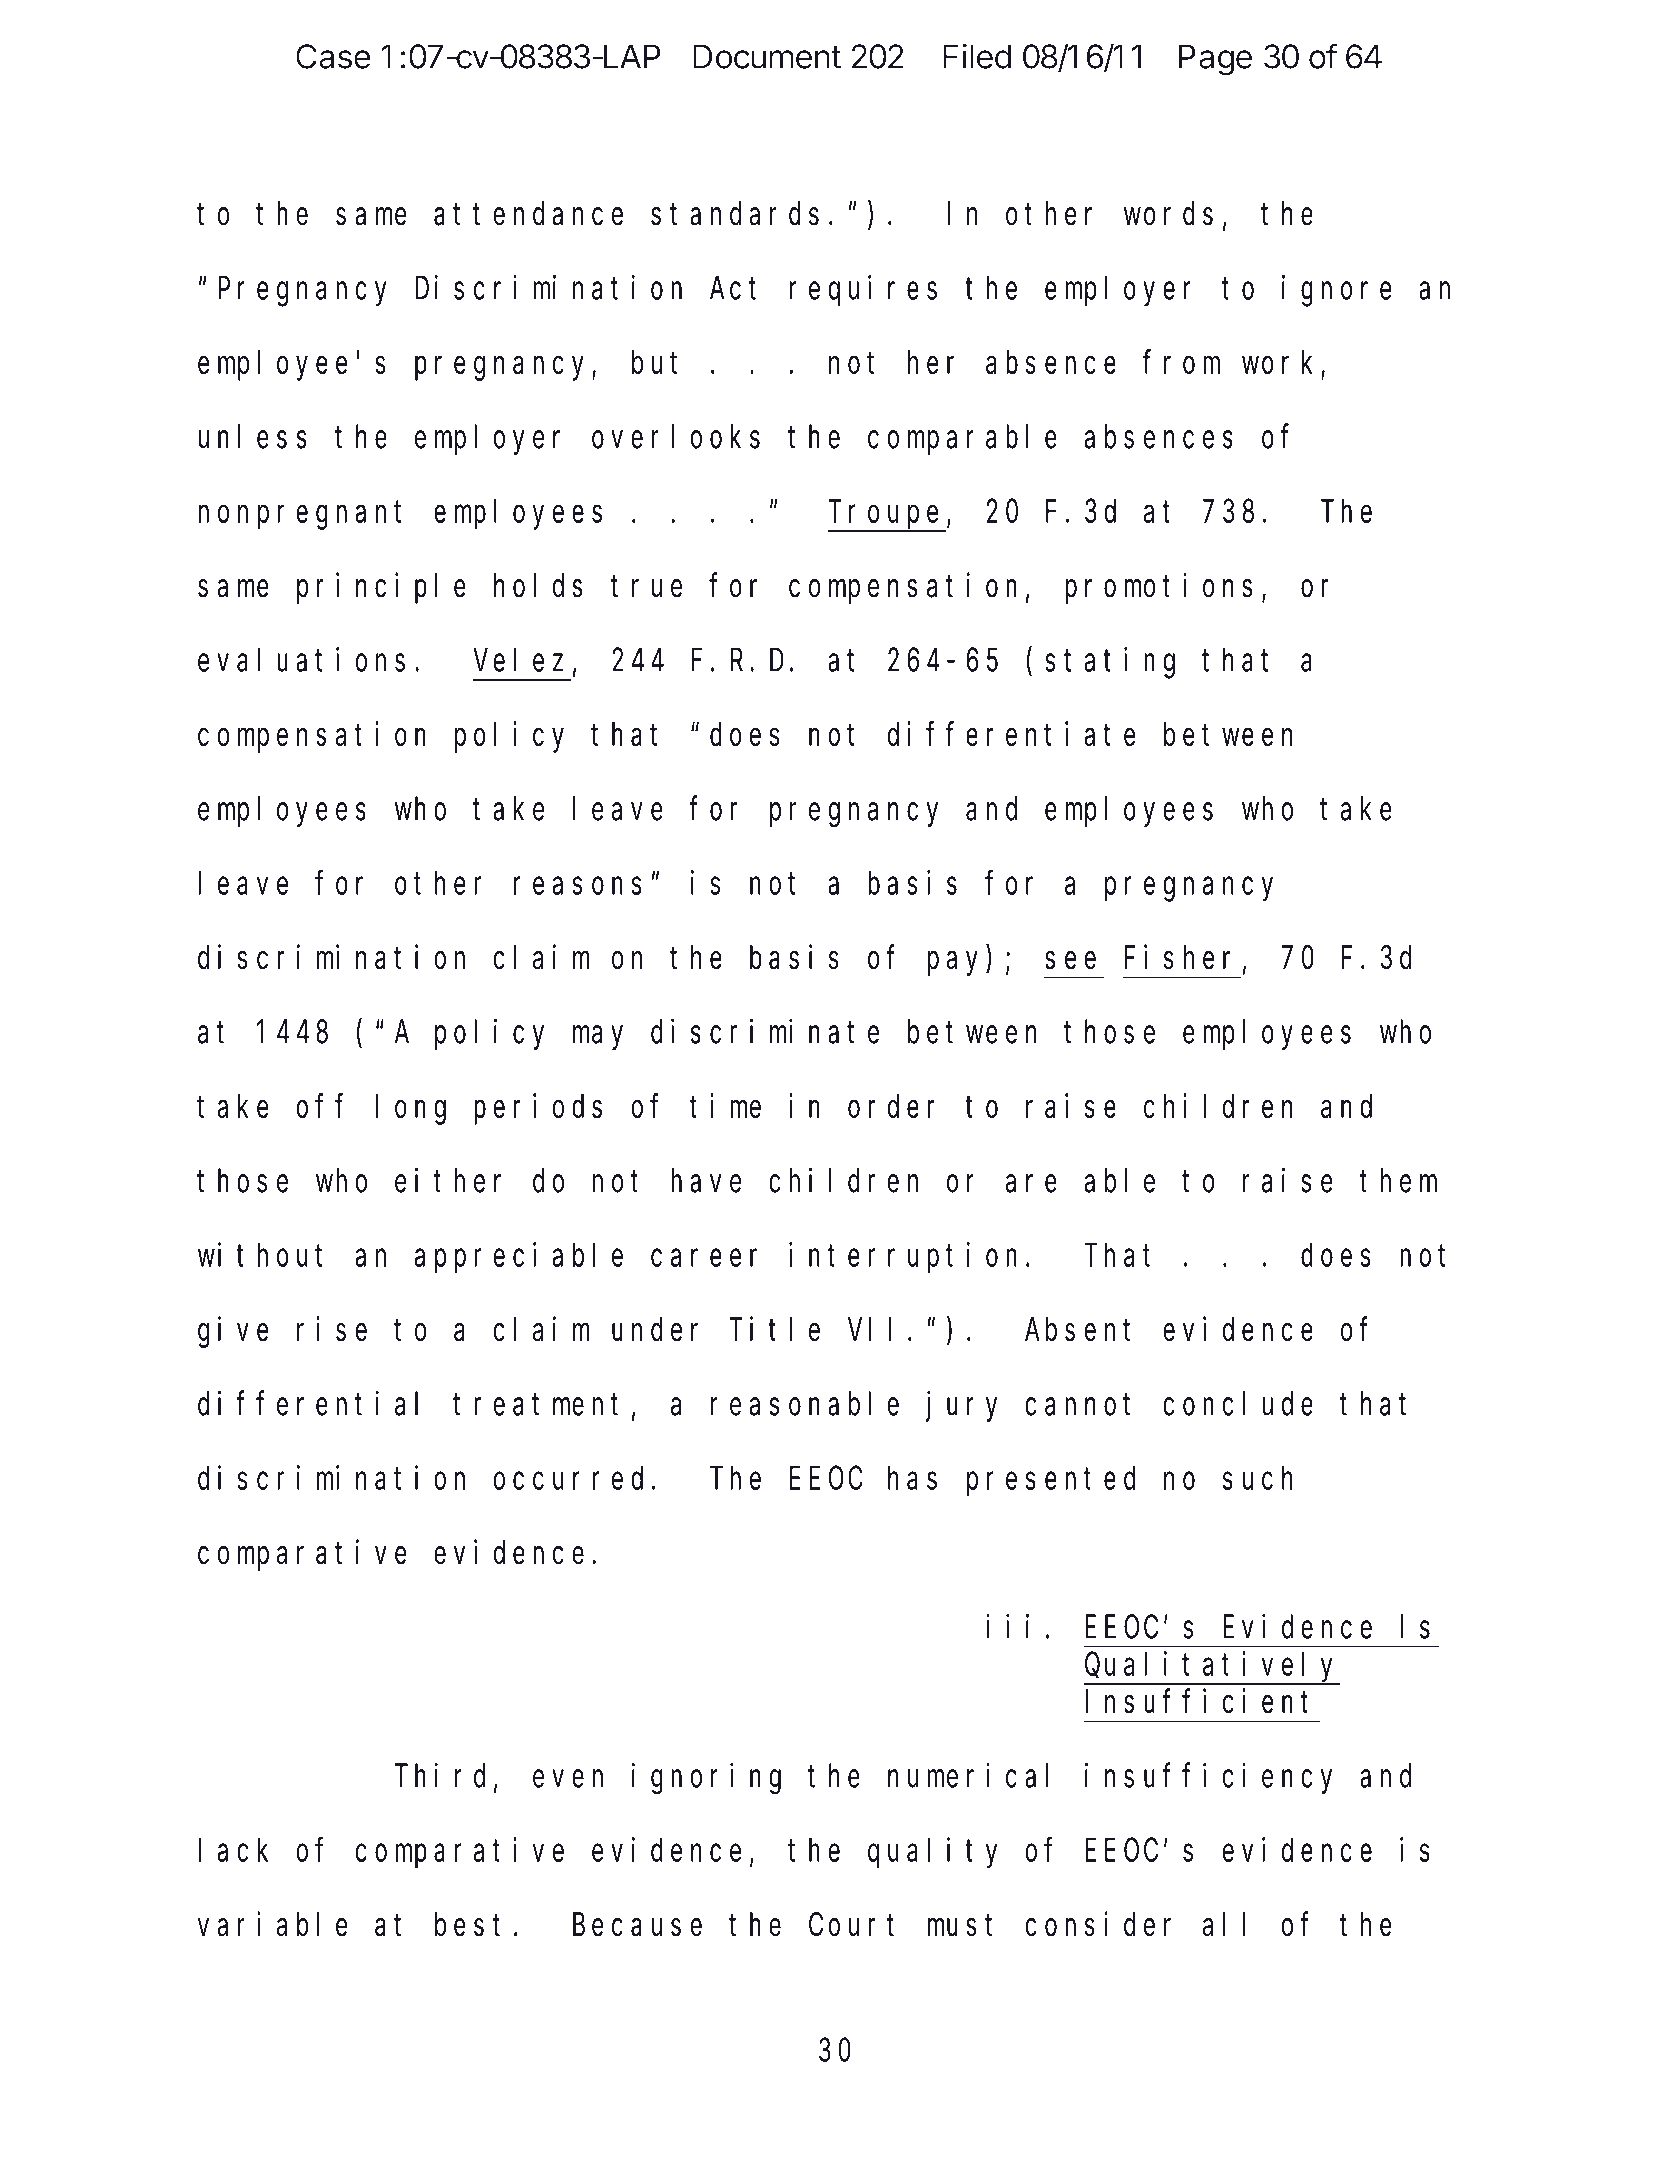 The width and height of the screenshot is (1675, 2167). I want to click on reasons, so click(578, 886).
